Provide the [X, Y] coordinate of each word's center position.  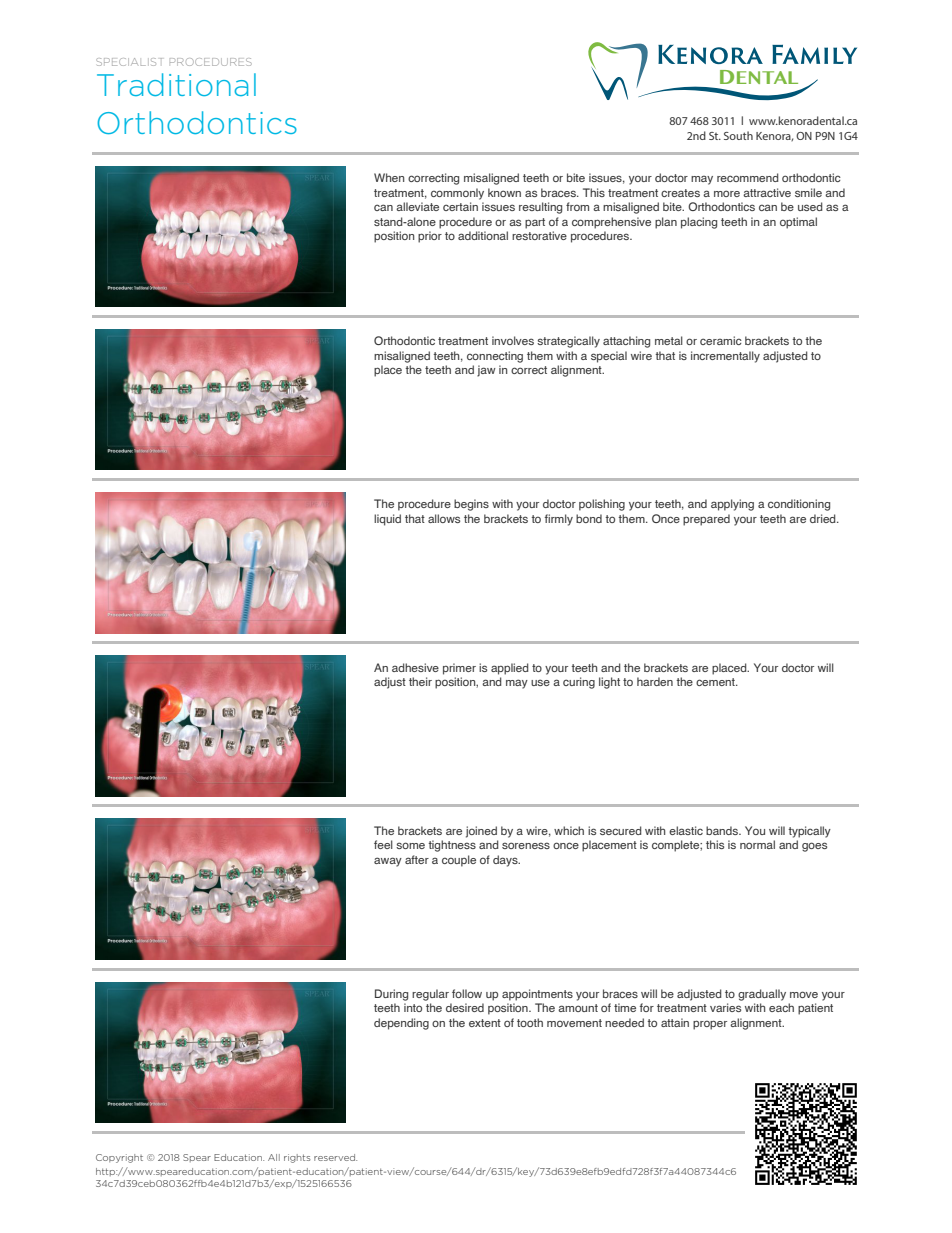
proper [710, 1025]
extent [485, 1023]
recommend [748, 177]
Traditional [176, 84]
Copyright [119, 1158]
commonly [457, 194]
